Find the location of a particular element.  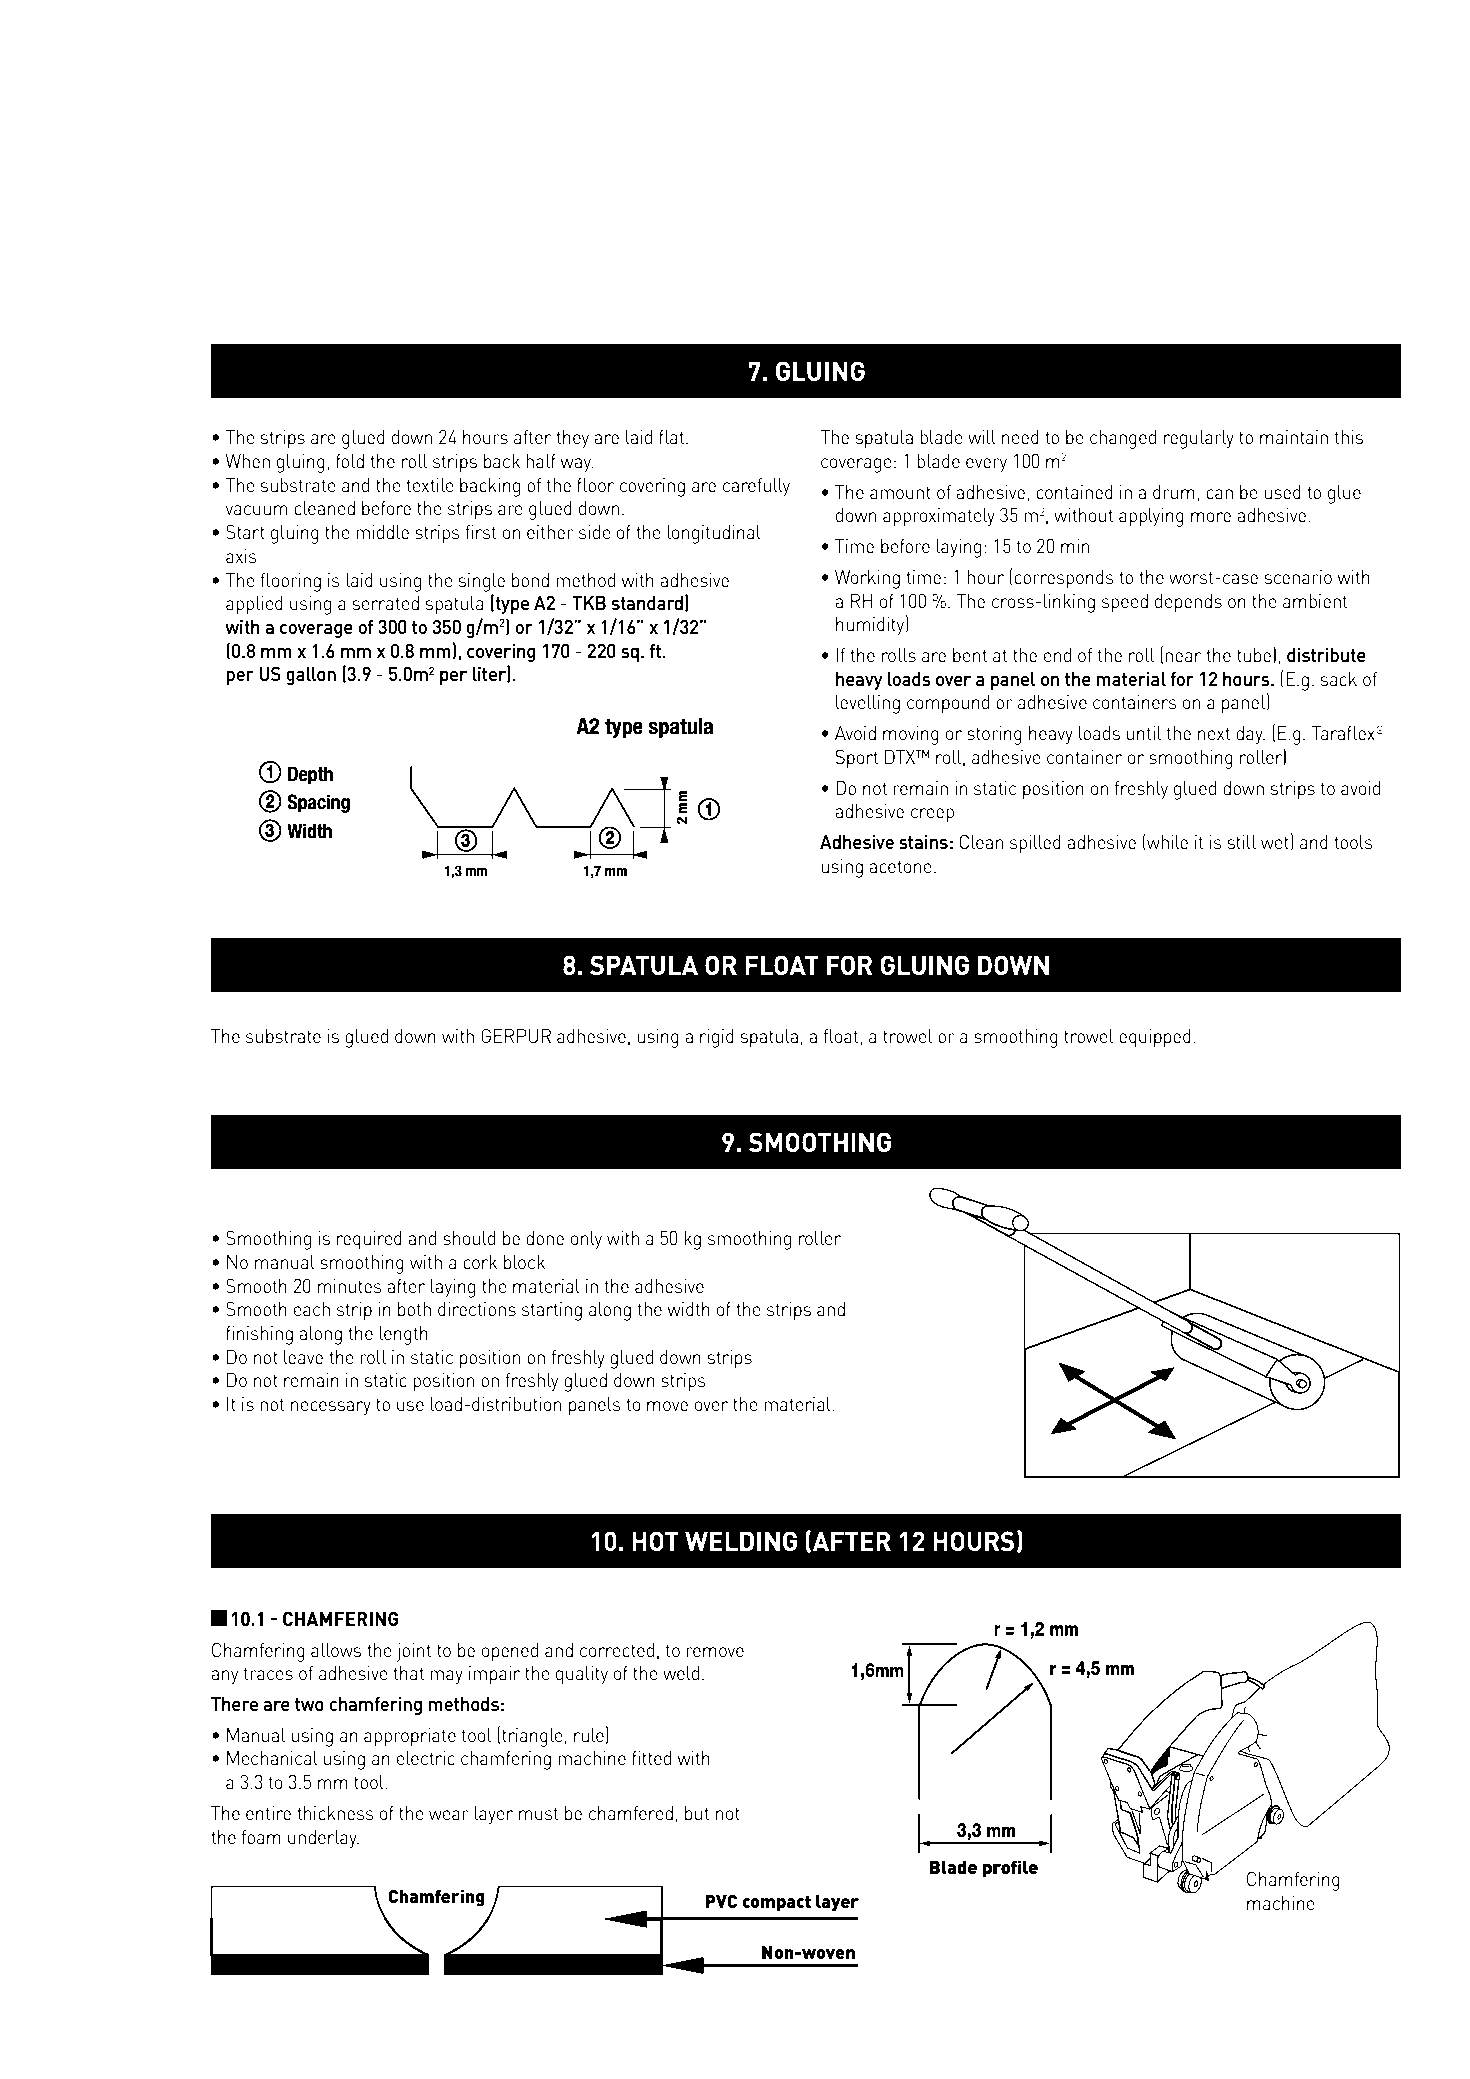

underlay is located at coordinates (323, 1839).
